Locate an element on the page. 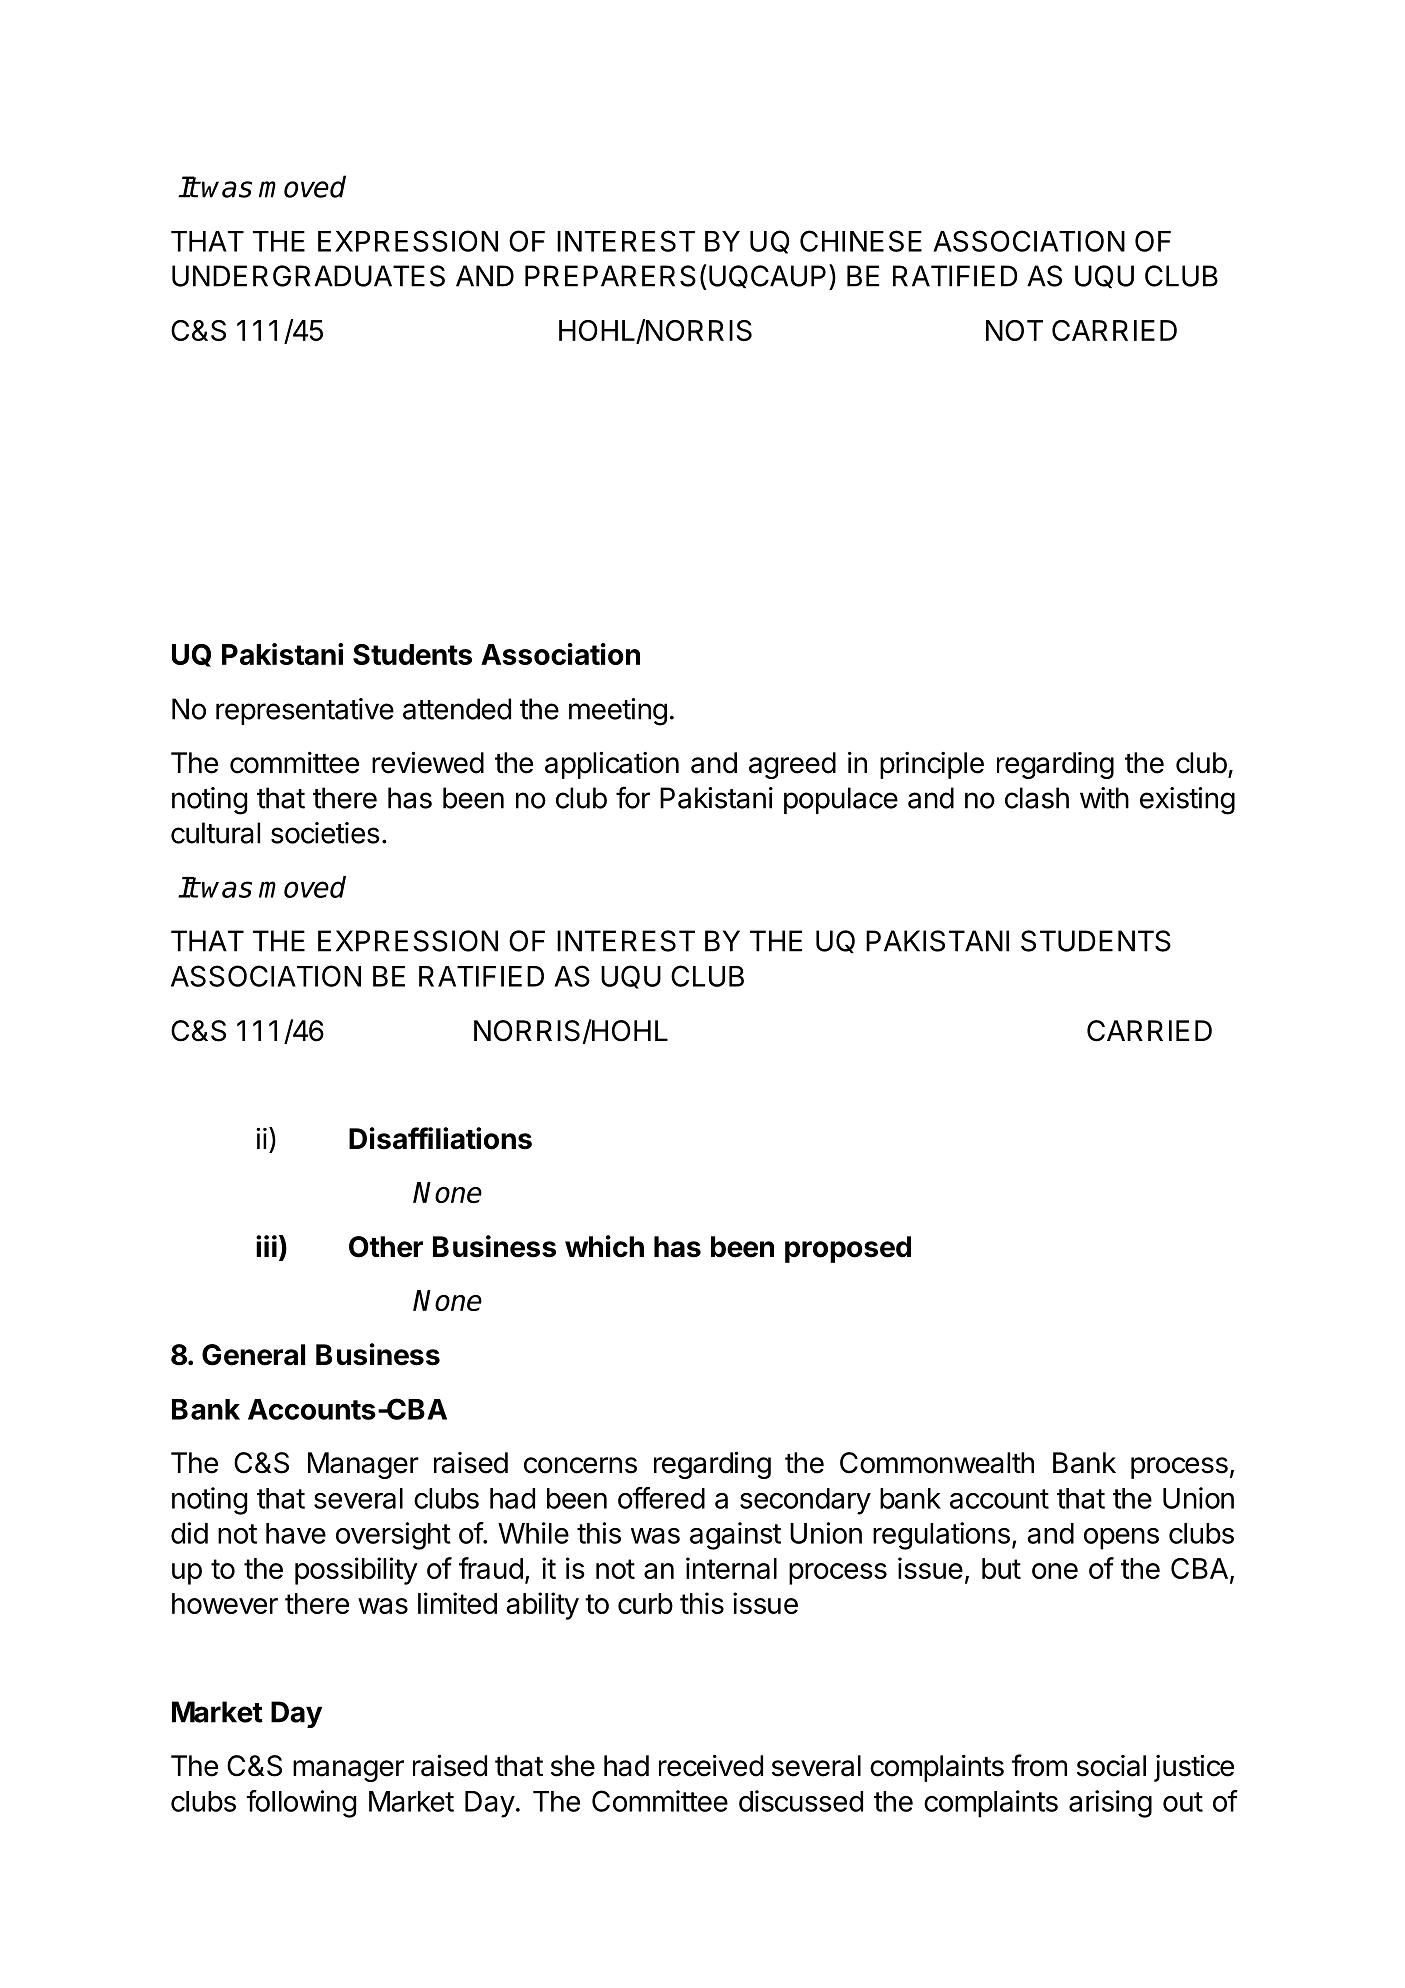 The image size is (1405, 1988). which is located at coordinates (604, 1246).
